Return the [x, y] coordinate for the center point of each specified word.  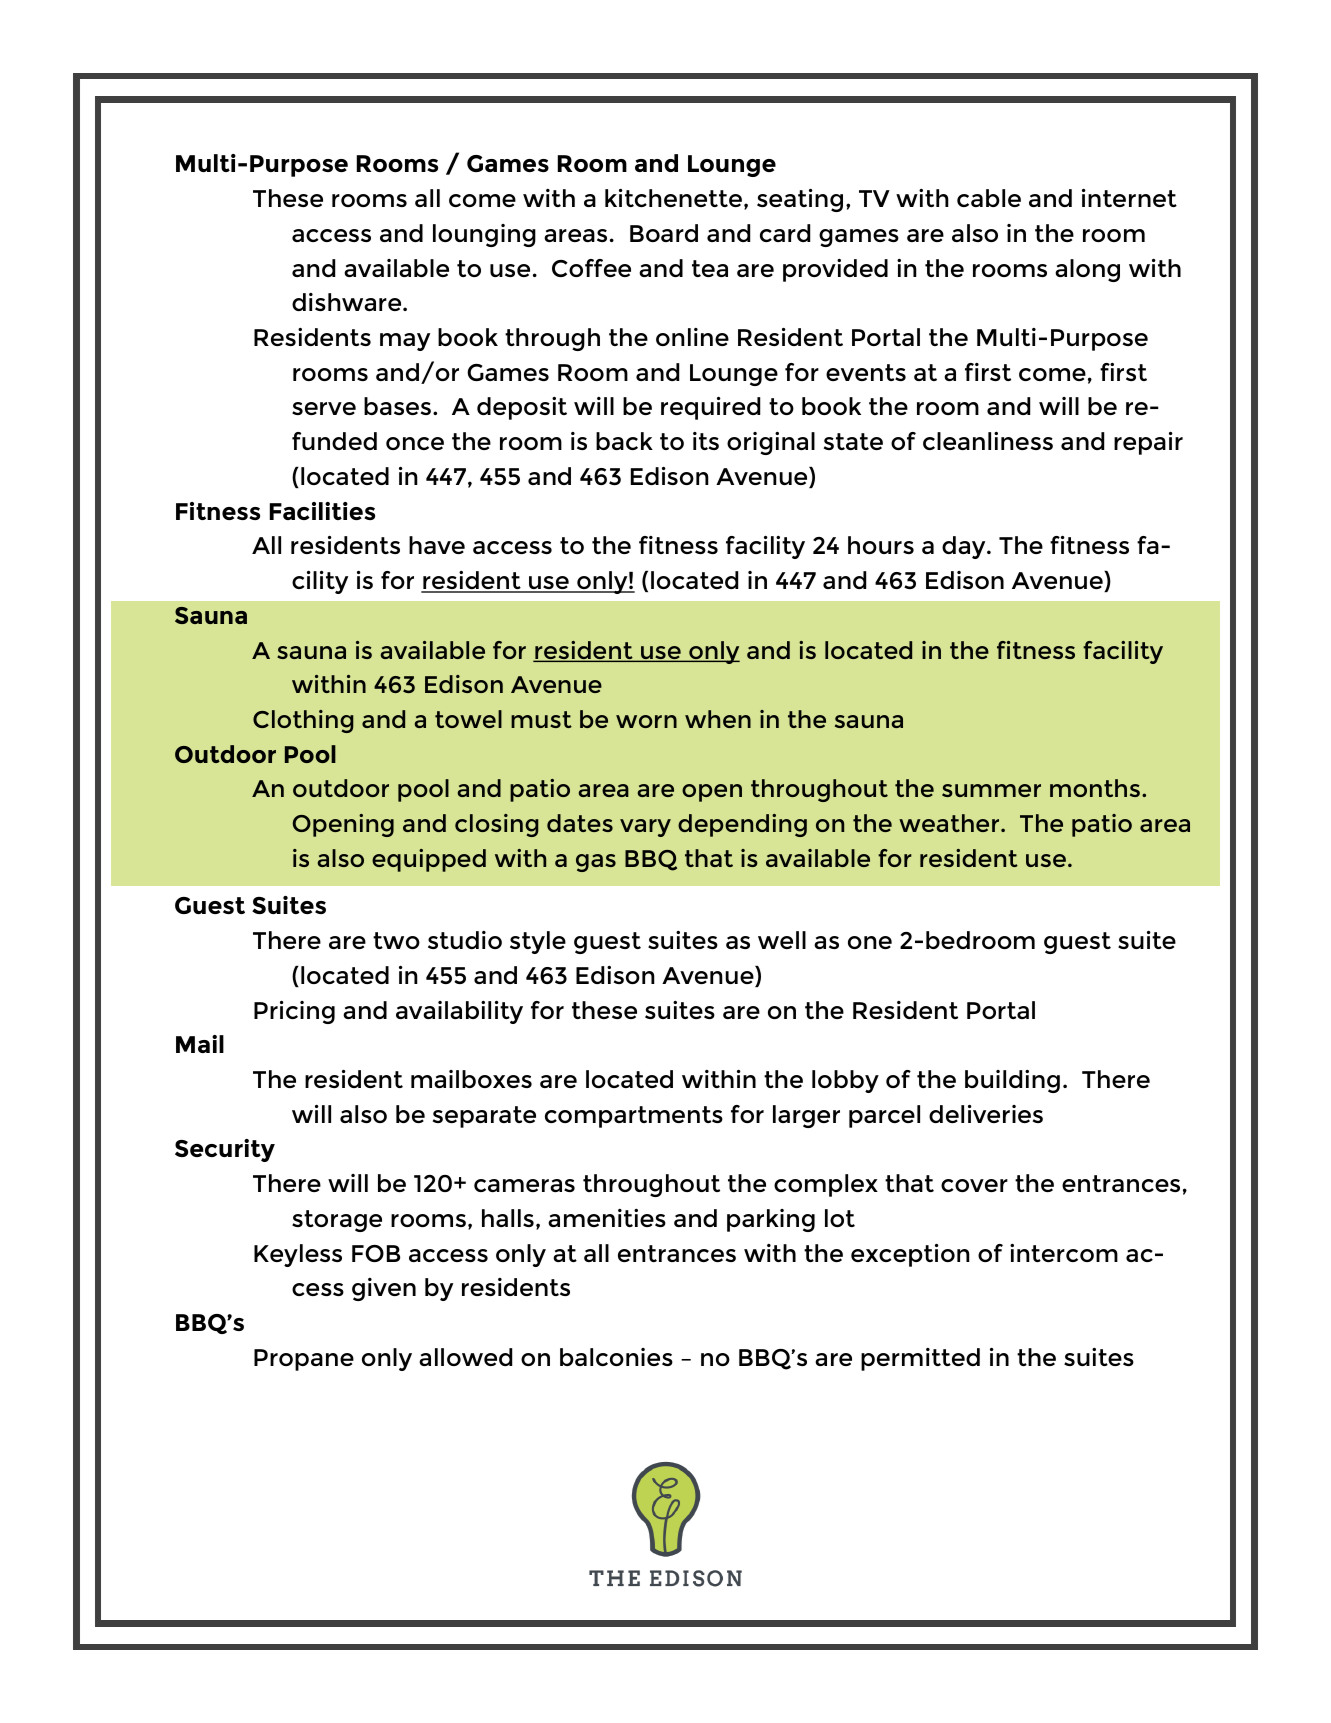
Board [664, 233]
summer [991, 790]
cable [989, 198]
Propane [304, 1360]
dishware [348, 302]
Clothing [303, 721]
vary [645, 828]
